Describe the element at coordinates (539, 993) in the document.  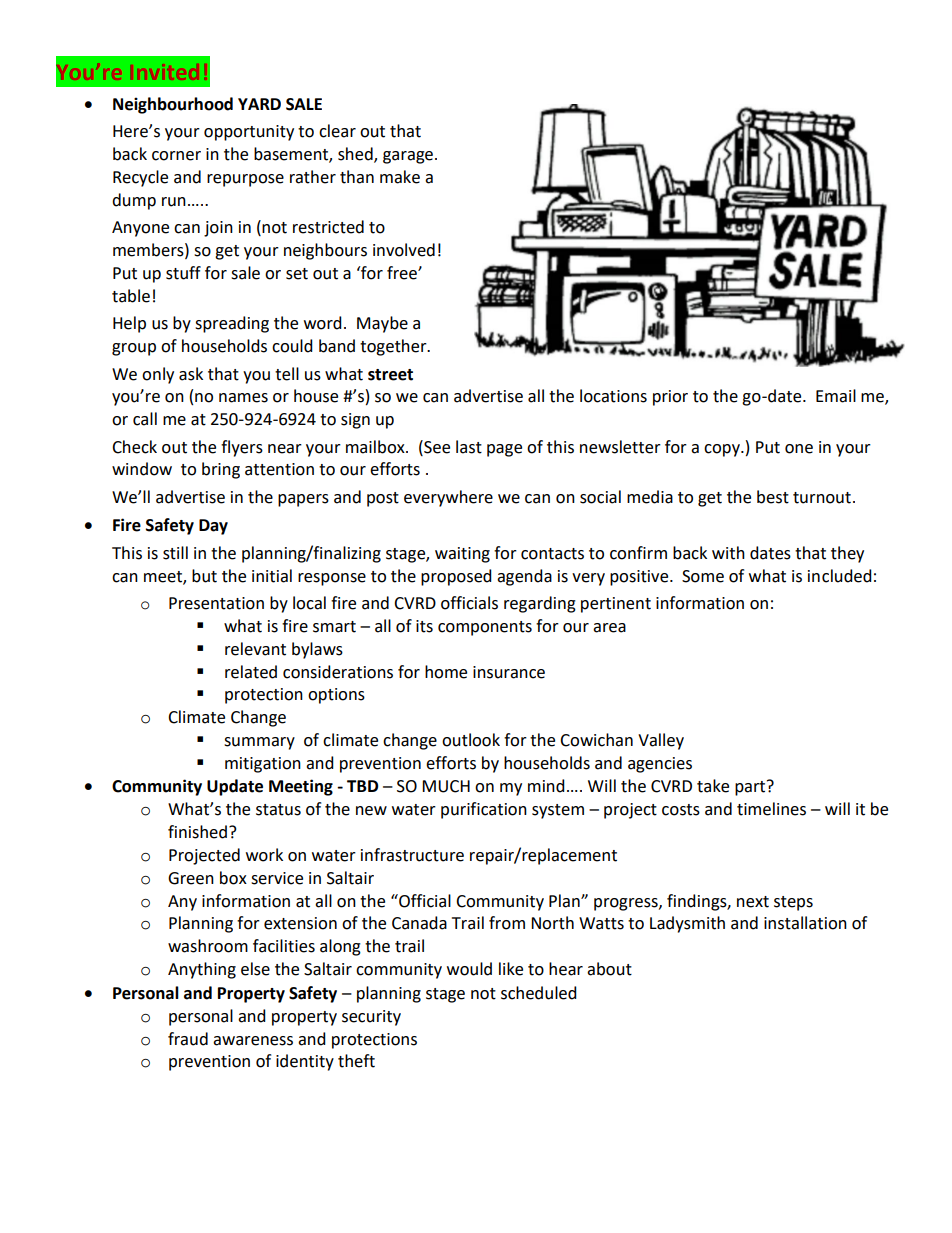
I see `scheduled` at that location.
